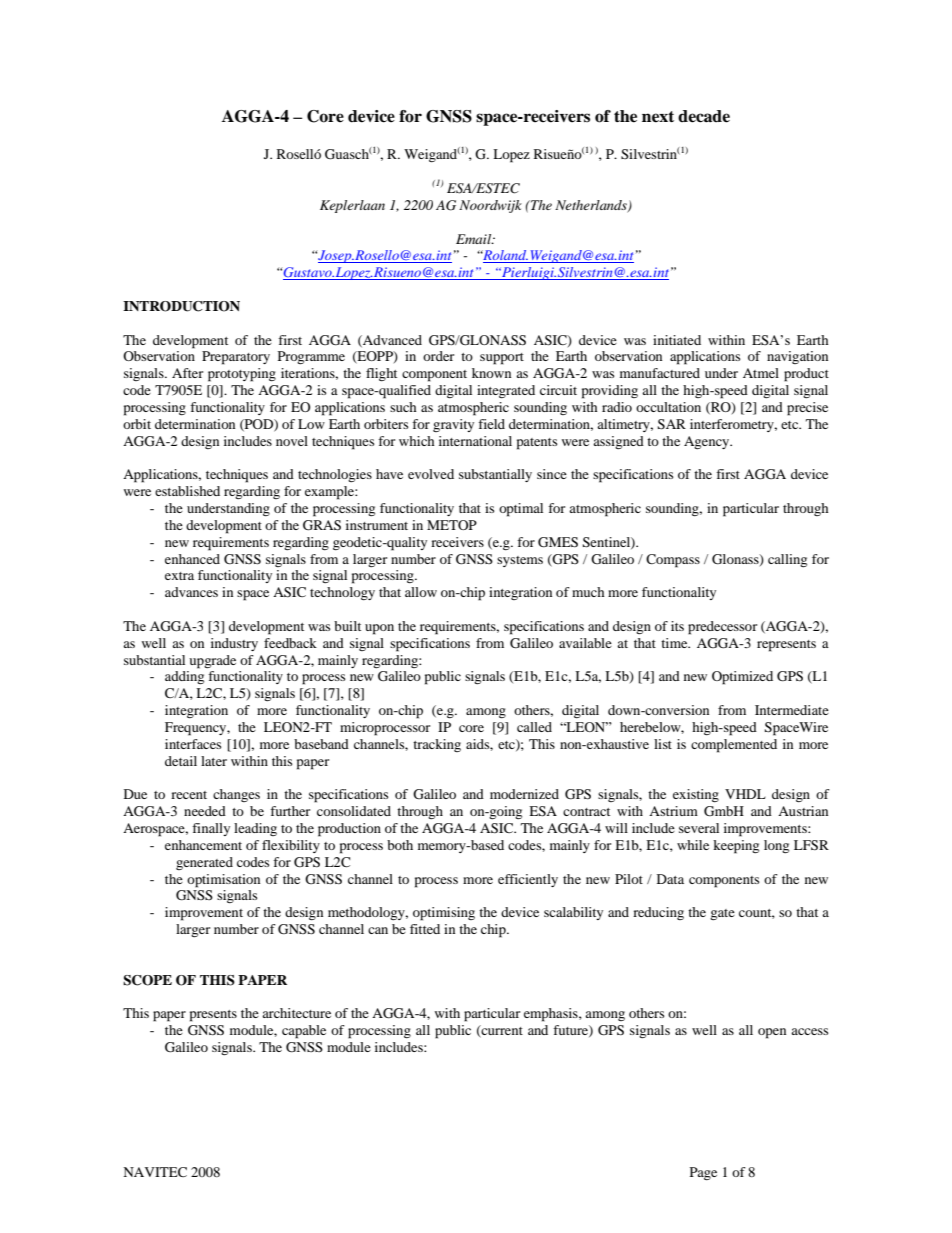 The width and height of the screenshot is (952, 1233). What do you see at coordinates (524, 794) in the screenshot?
I see `modernized` at bounding box center [524, 794].
